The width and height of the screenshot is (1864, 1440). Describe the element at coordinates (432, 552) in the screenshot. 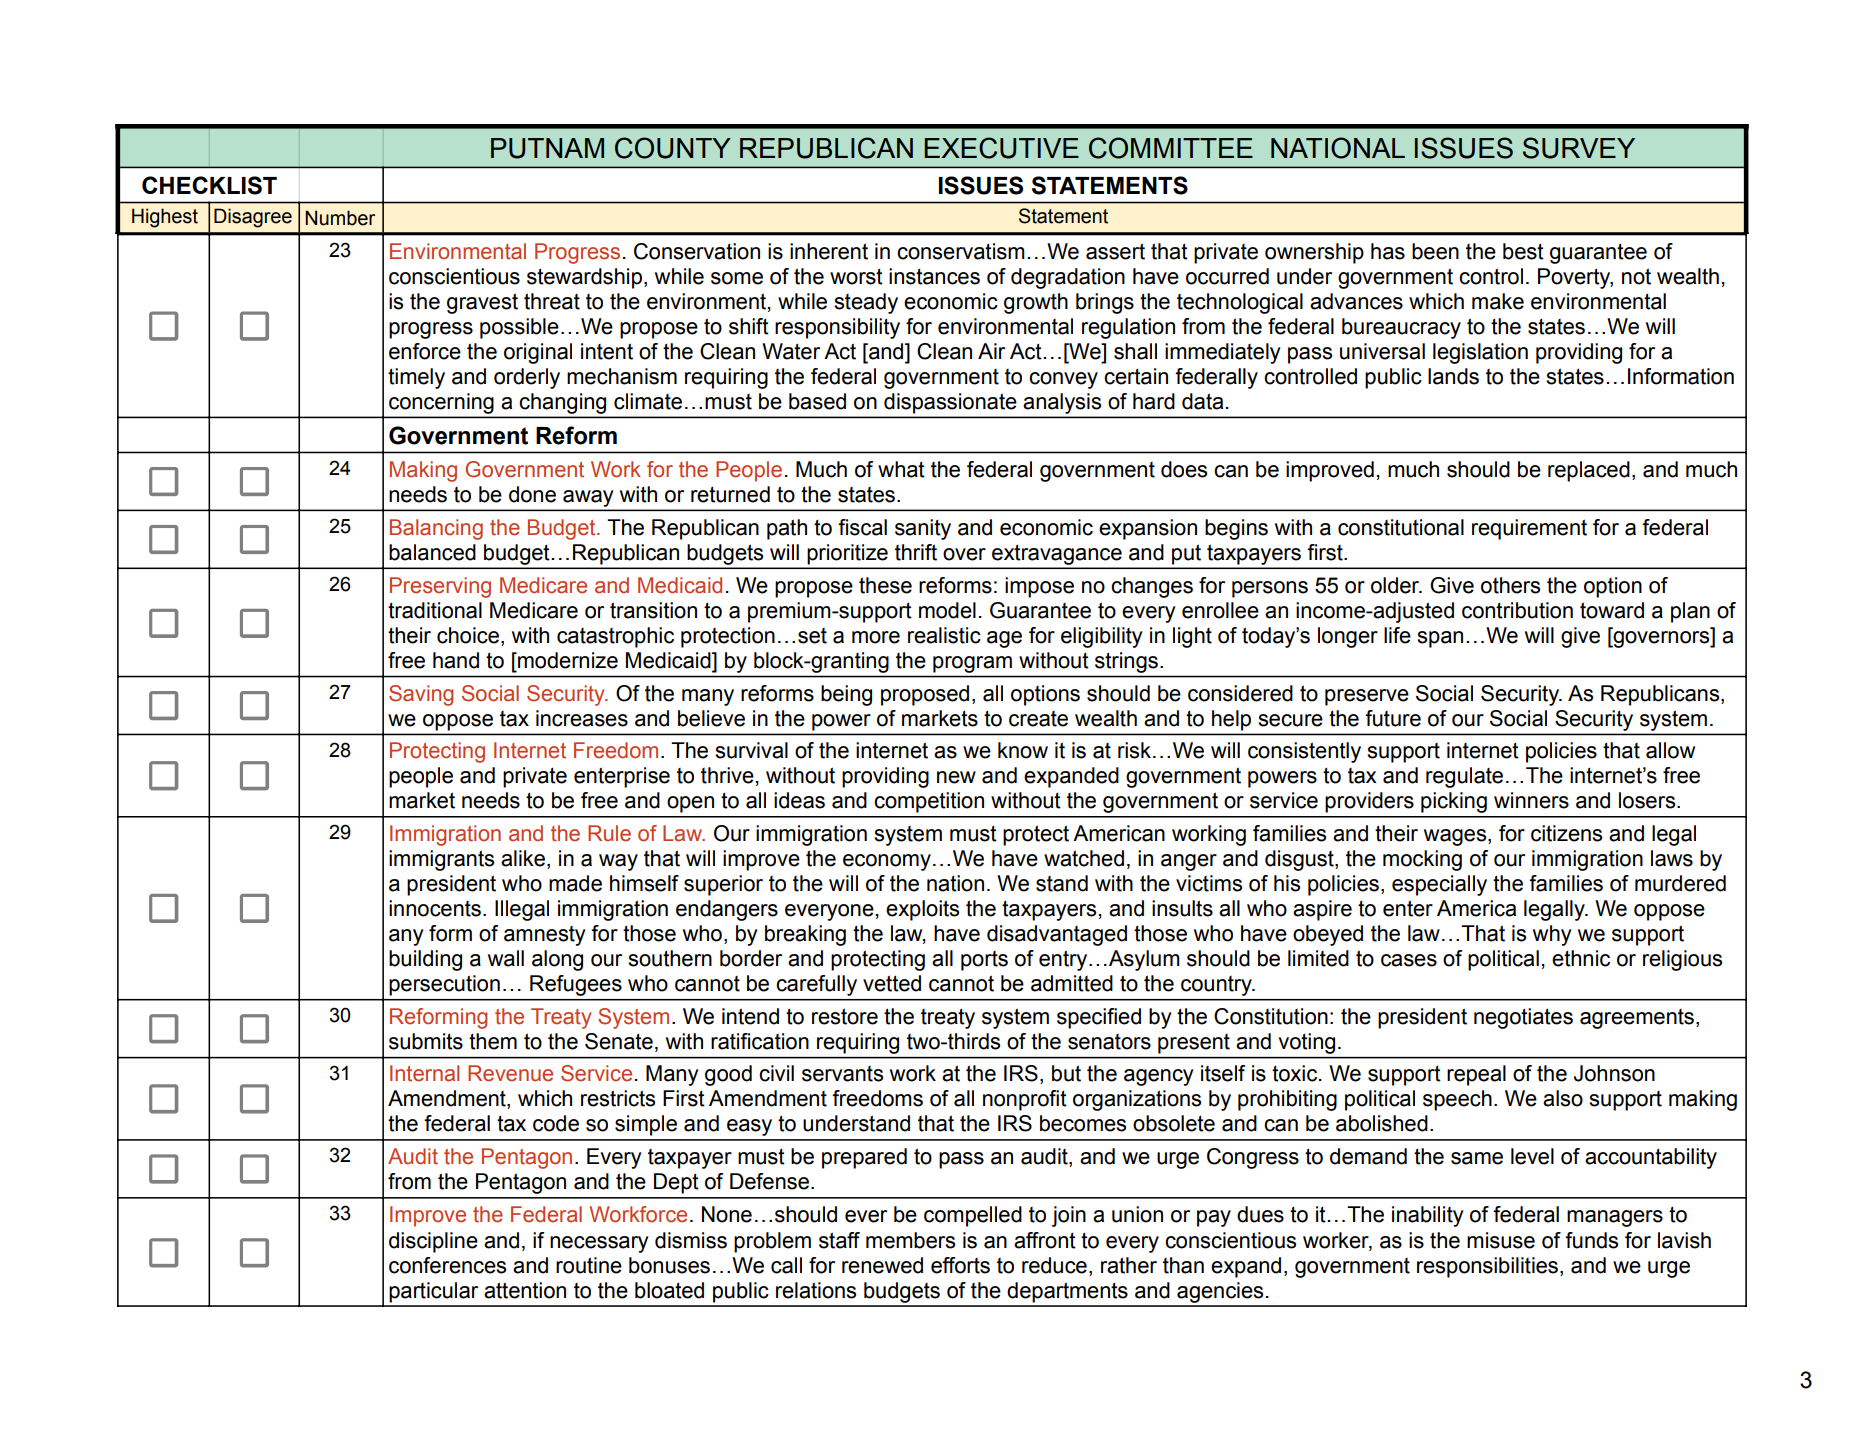

I see `balanced` at that location.
